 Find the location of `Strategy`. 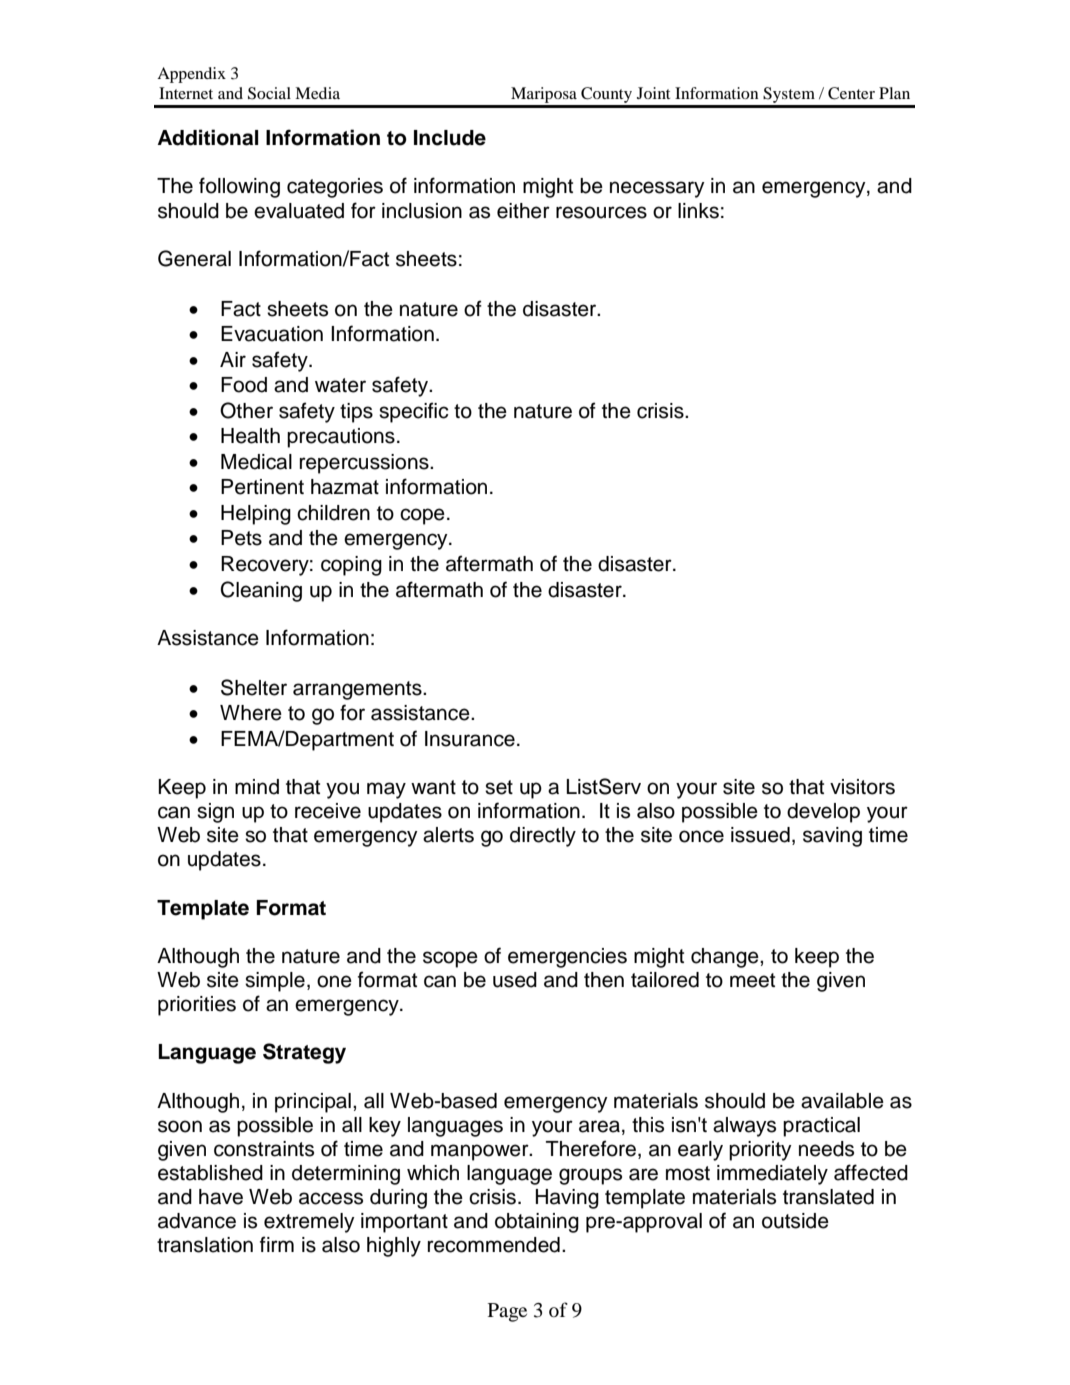

Strategy is located at coordinates (304, 1053).
